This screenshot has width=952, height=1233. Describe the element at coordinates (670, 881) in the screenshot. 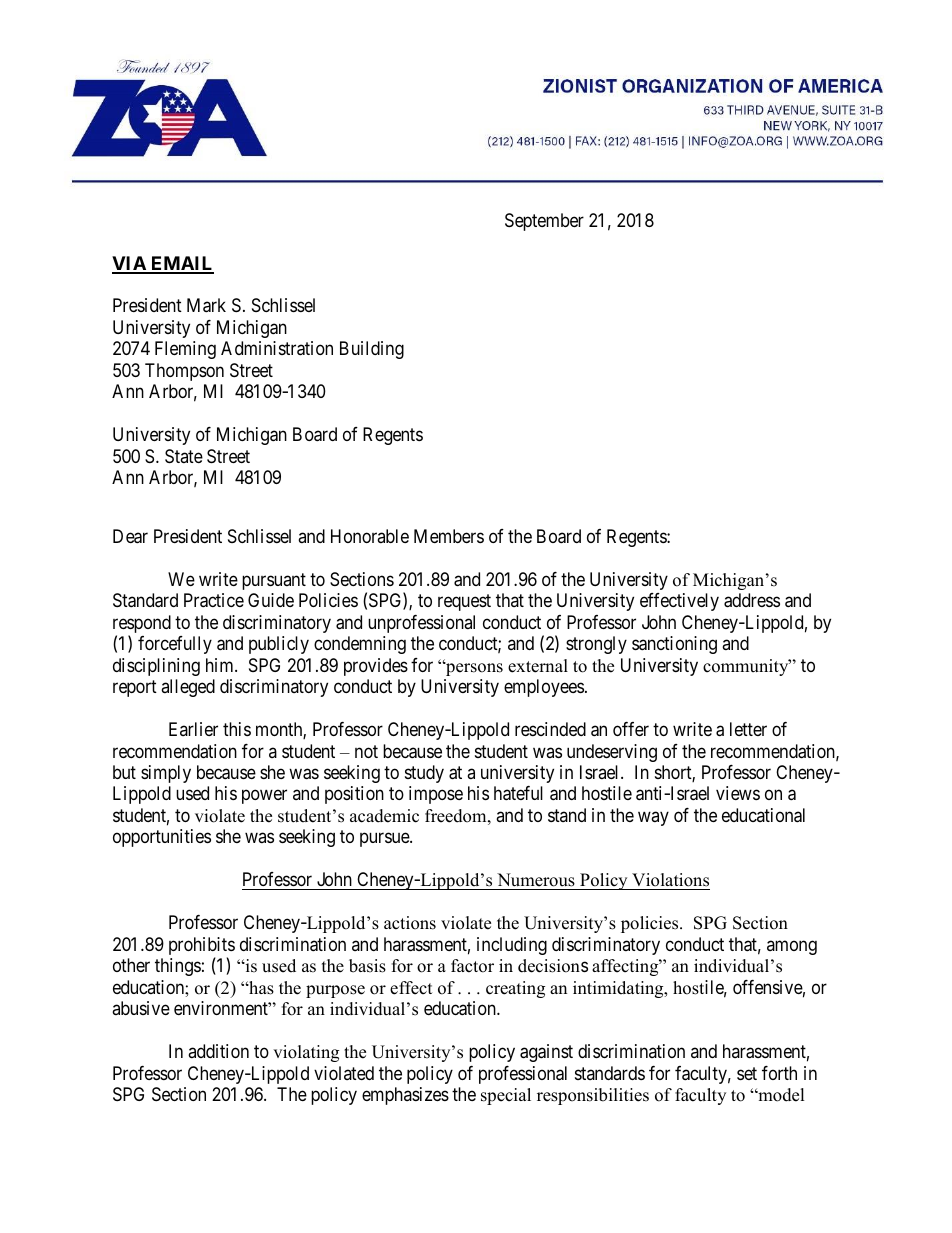

I see `Violations` at that location.
